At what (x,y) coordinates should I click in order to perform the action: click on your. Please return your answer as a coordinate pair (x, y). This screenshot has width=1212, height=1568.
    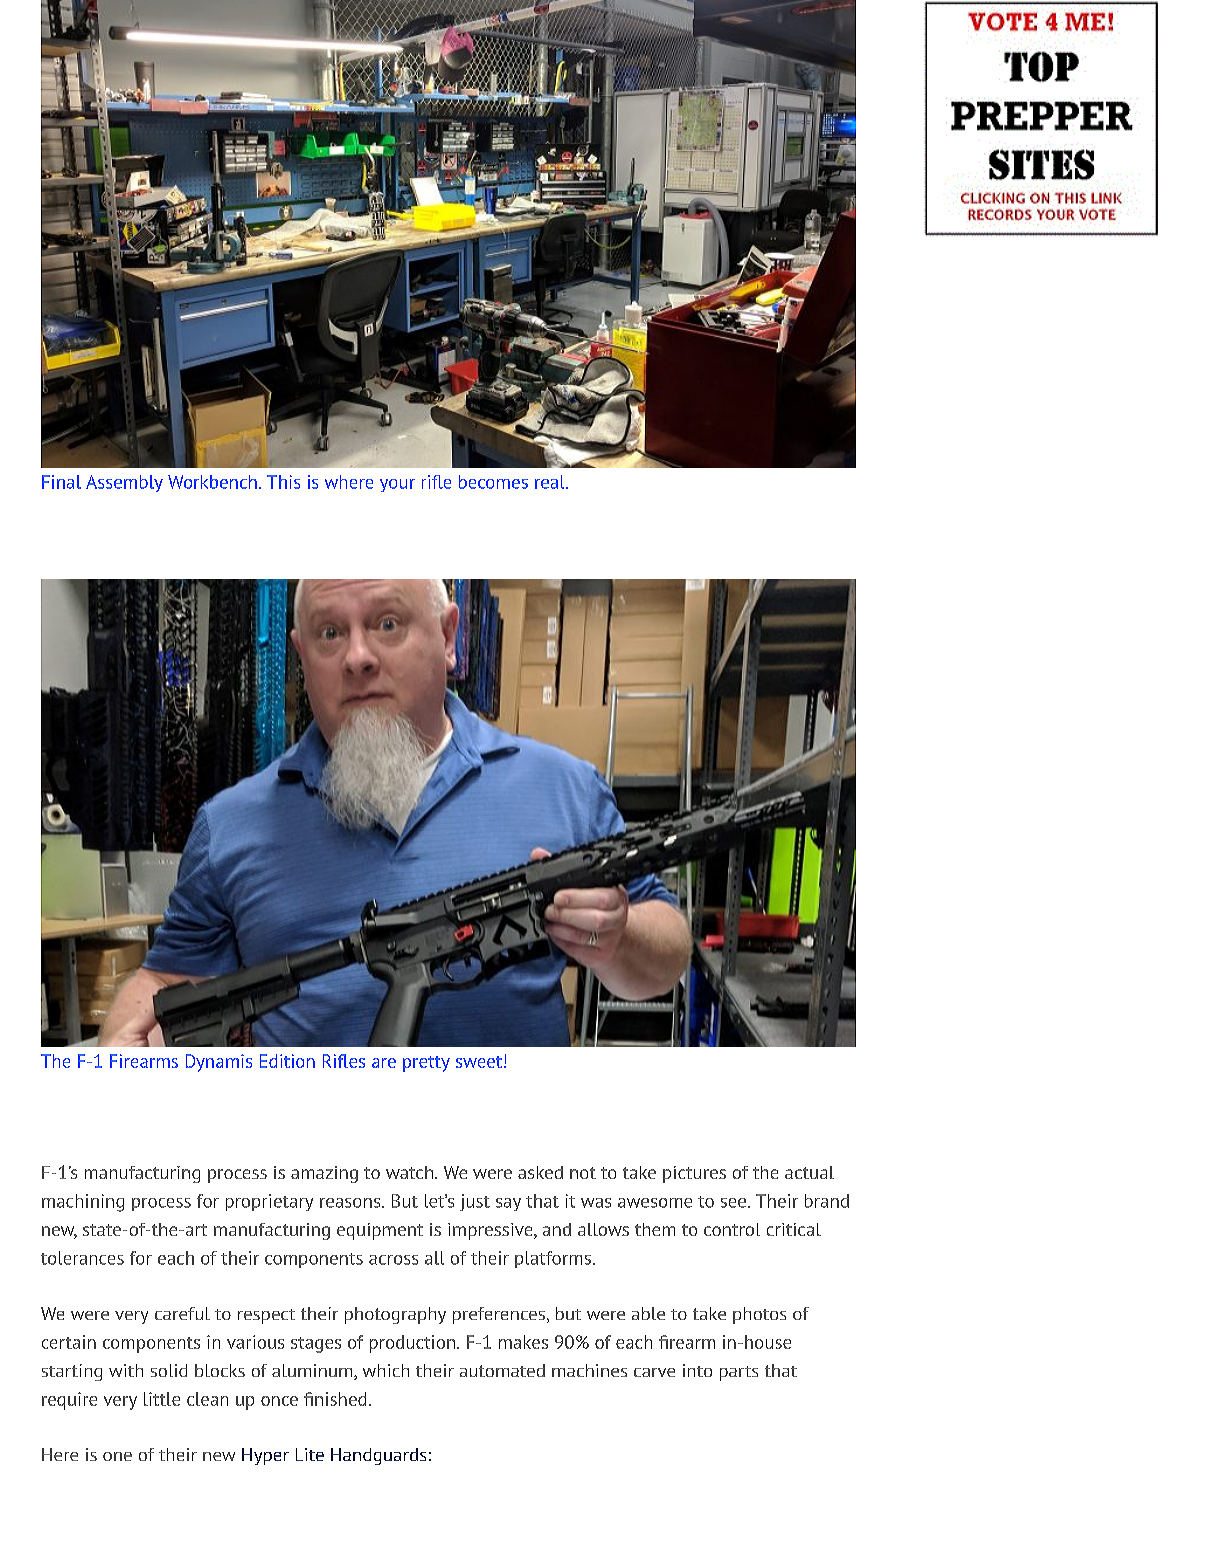
    Looking at the image, I should click on (397, 485).
